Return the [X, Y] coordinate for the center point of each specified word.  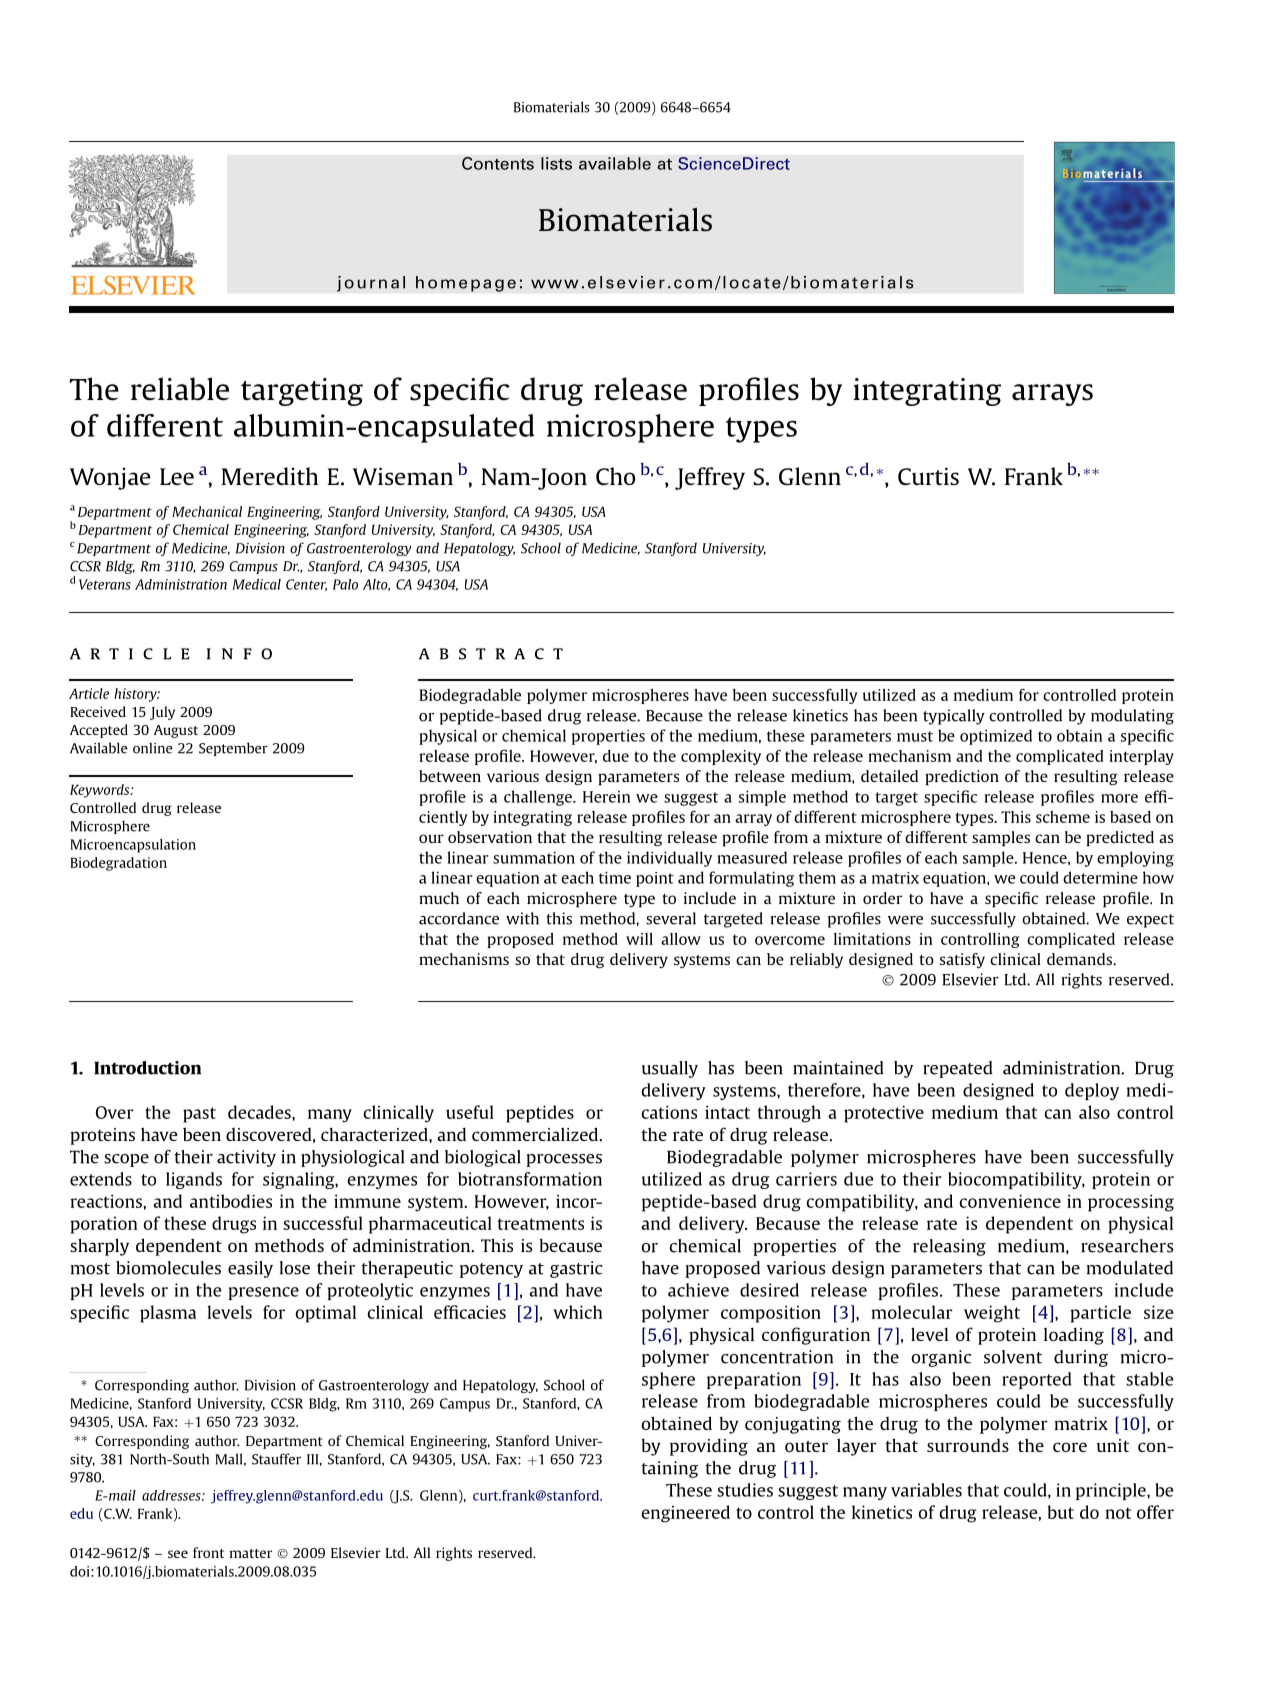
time [615, 877]
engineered [685, 1514]
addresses [172, 1495]
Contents [498, 163]
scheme [1063, 817]
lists [556, 163]
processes [564, 1160]
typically [954, 717]
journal [371, 284]
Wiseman [403, 476]
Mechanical [207, 511]
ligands [194, 1180]
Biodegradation [118, 864]
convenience [1010, 1201]
